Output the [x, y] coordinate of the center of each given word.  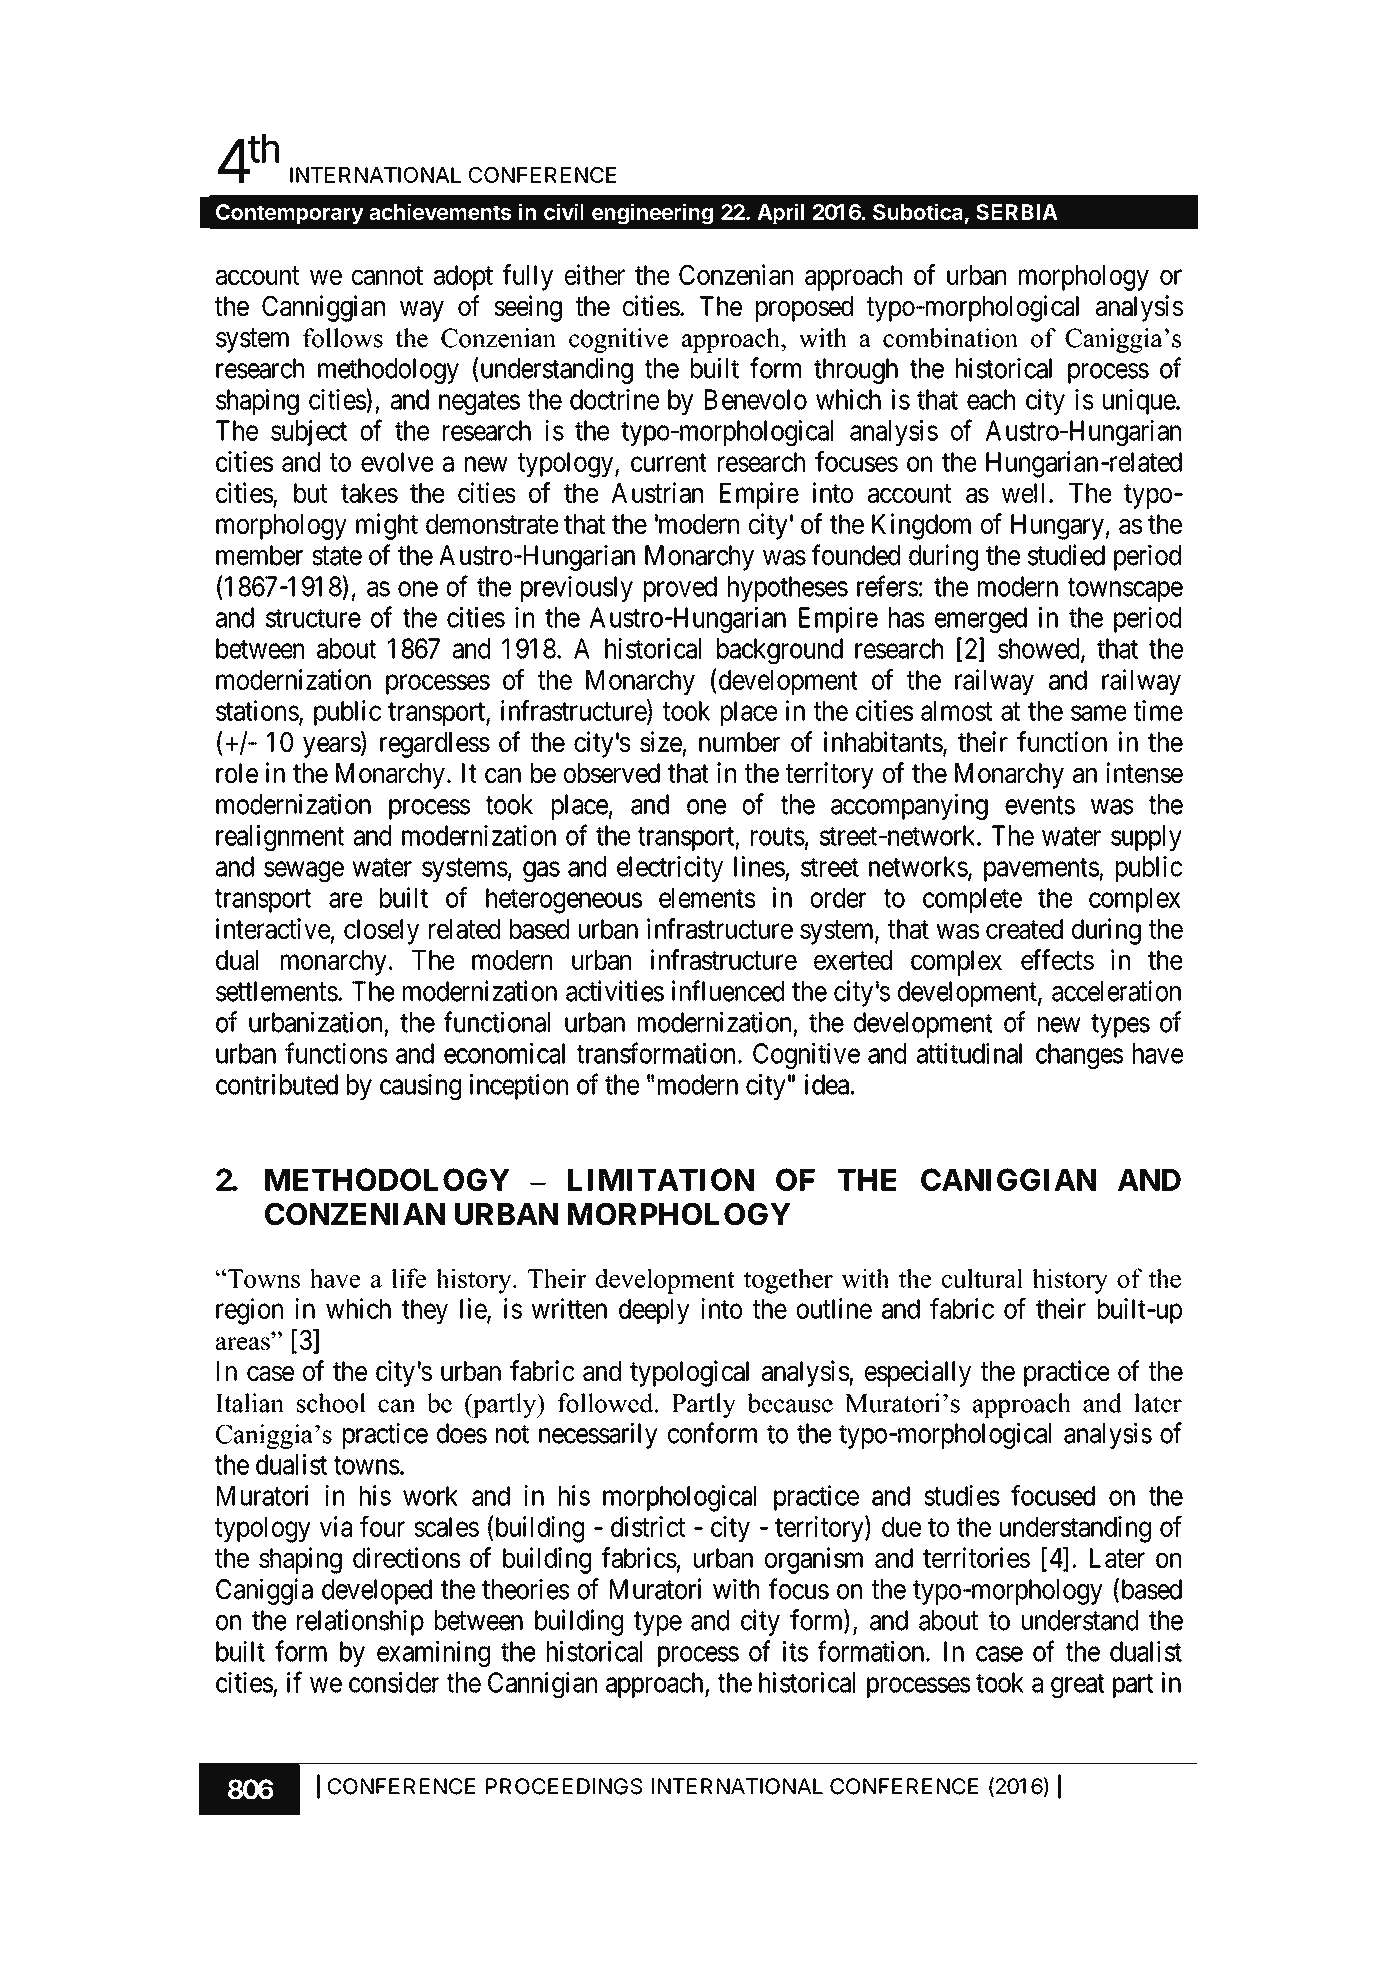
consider [394, 1682]
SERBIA [1017, 212]
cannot [387, 276]
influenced [728, 991]
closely [381, 932]
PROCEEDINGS [564, 1786]
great [1078, 1686]
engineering [652, 214]
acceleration [1116, 991]
